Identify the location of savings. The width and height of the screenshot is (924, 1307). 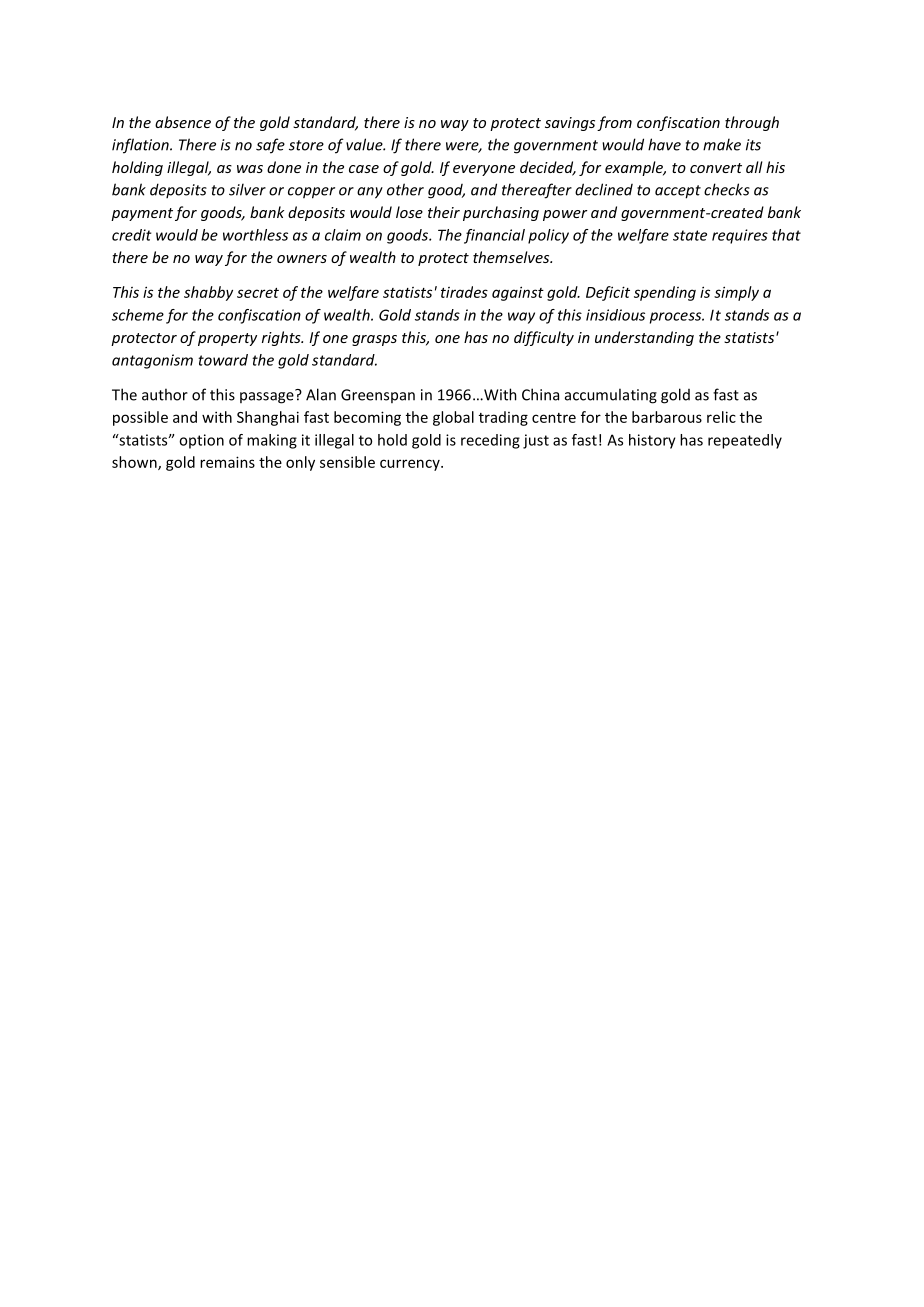
(570, 124).
